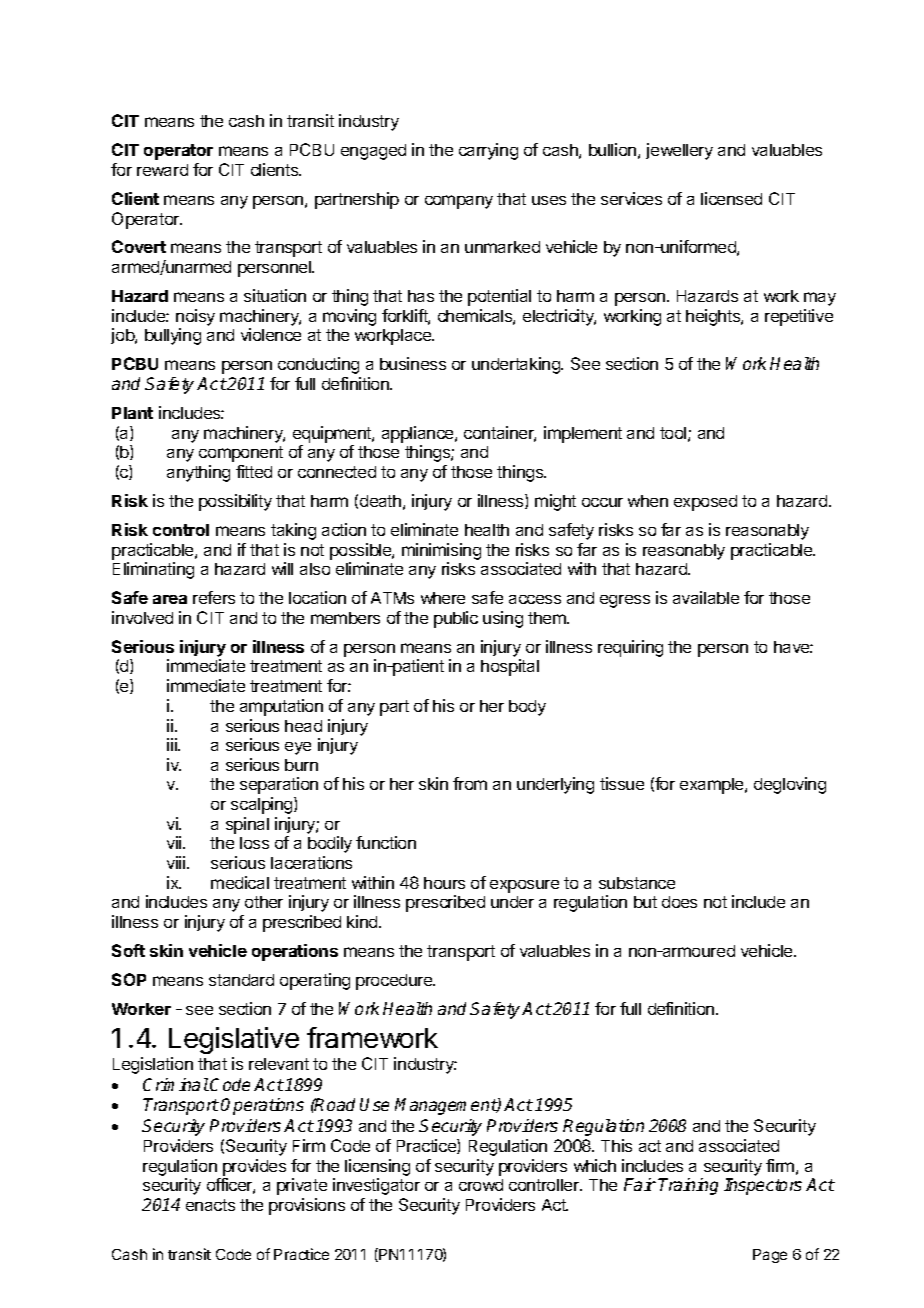 This image has width=924, height=1308. Describe the element at coordinates (241, 454) in the image. I see `component` at that location.
